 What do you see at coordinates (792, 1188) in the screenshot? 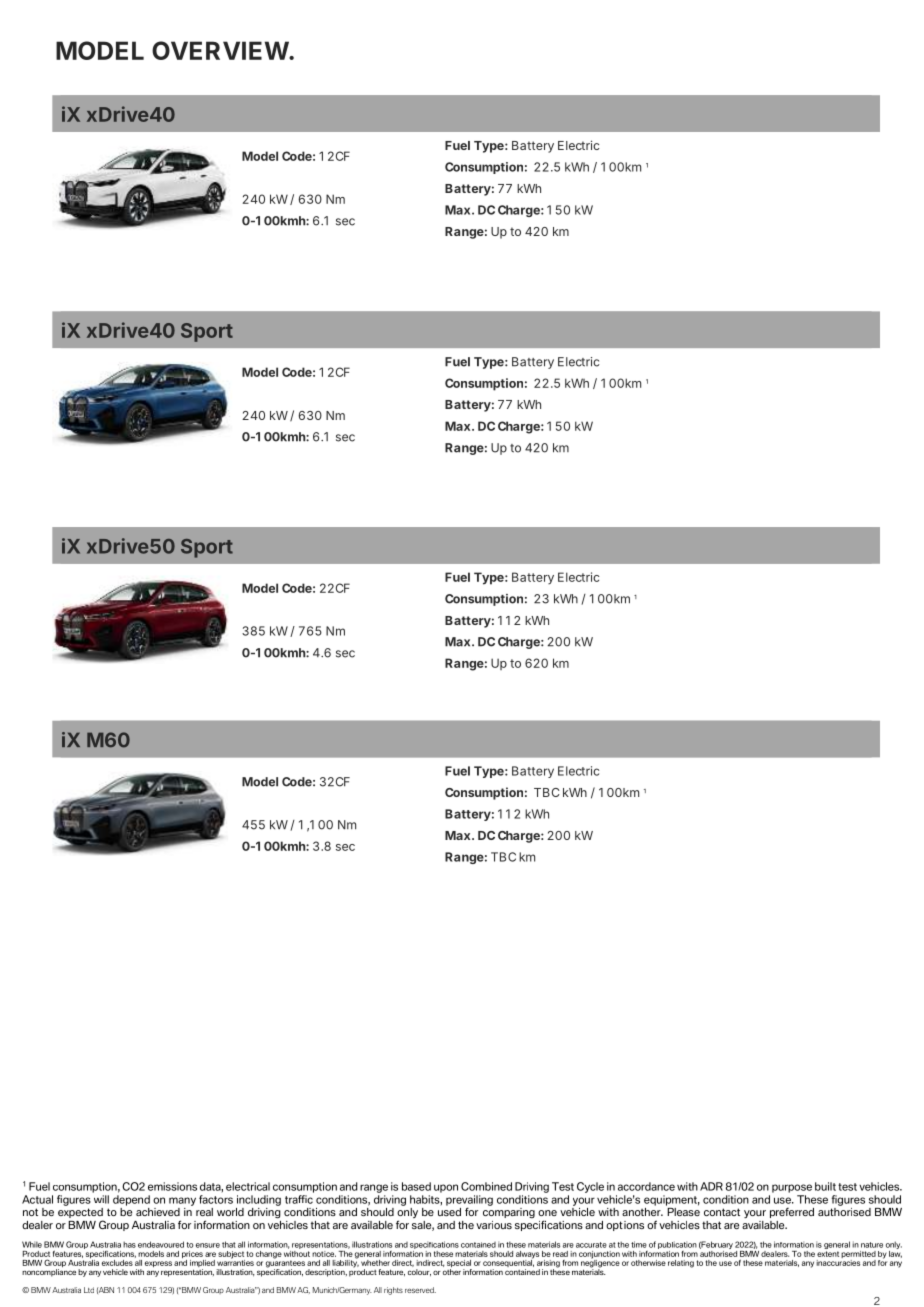
I see `purpose` at bounding box center [792, 1188].
